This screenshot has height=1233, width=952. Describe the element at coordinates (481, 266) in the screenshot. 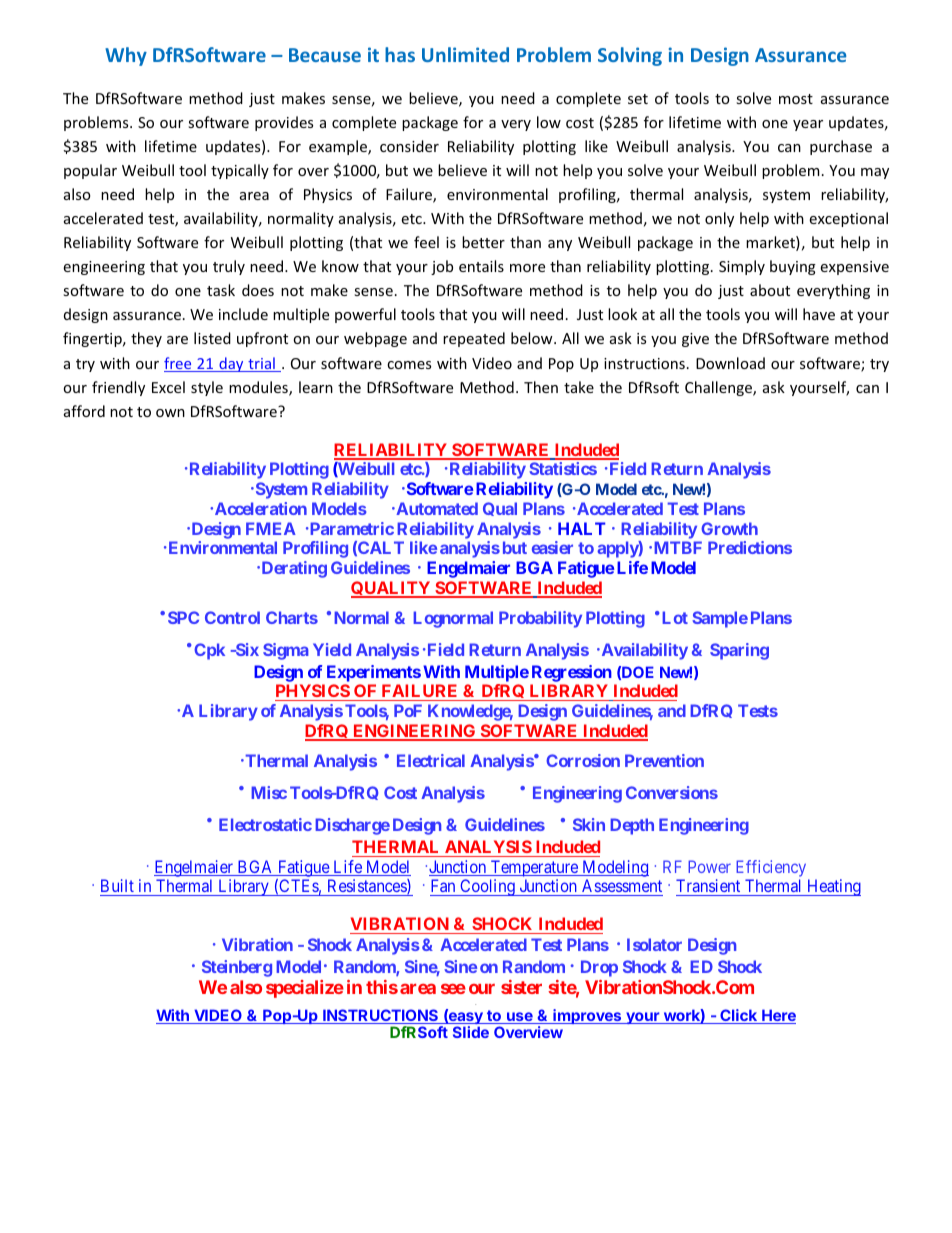

I see `entails` at that location.
